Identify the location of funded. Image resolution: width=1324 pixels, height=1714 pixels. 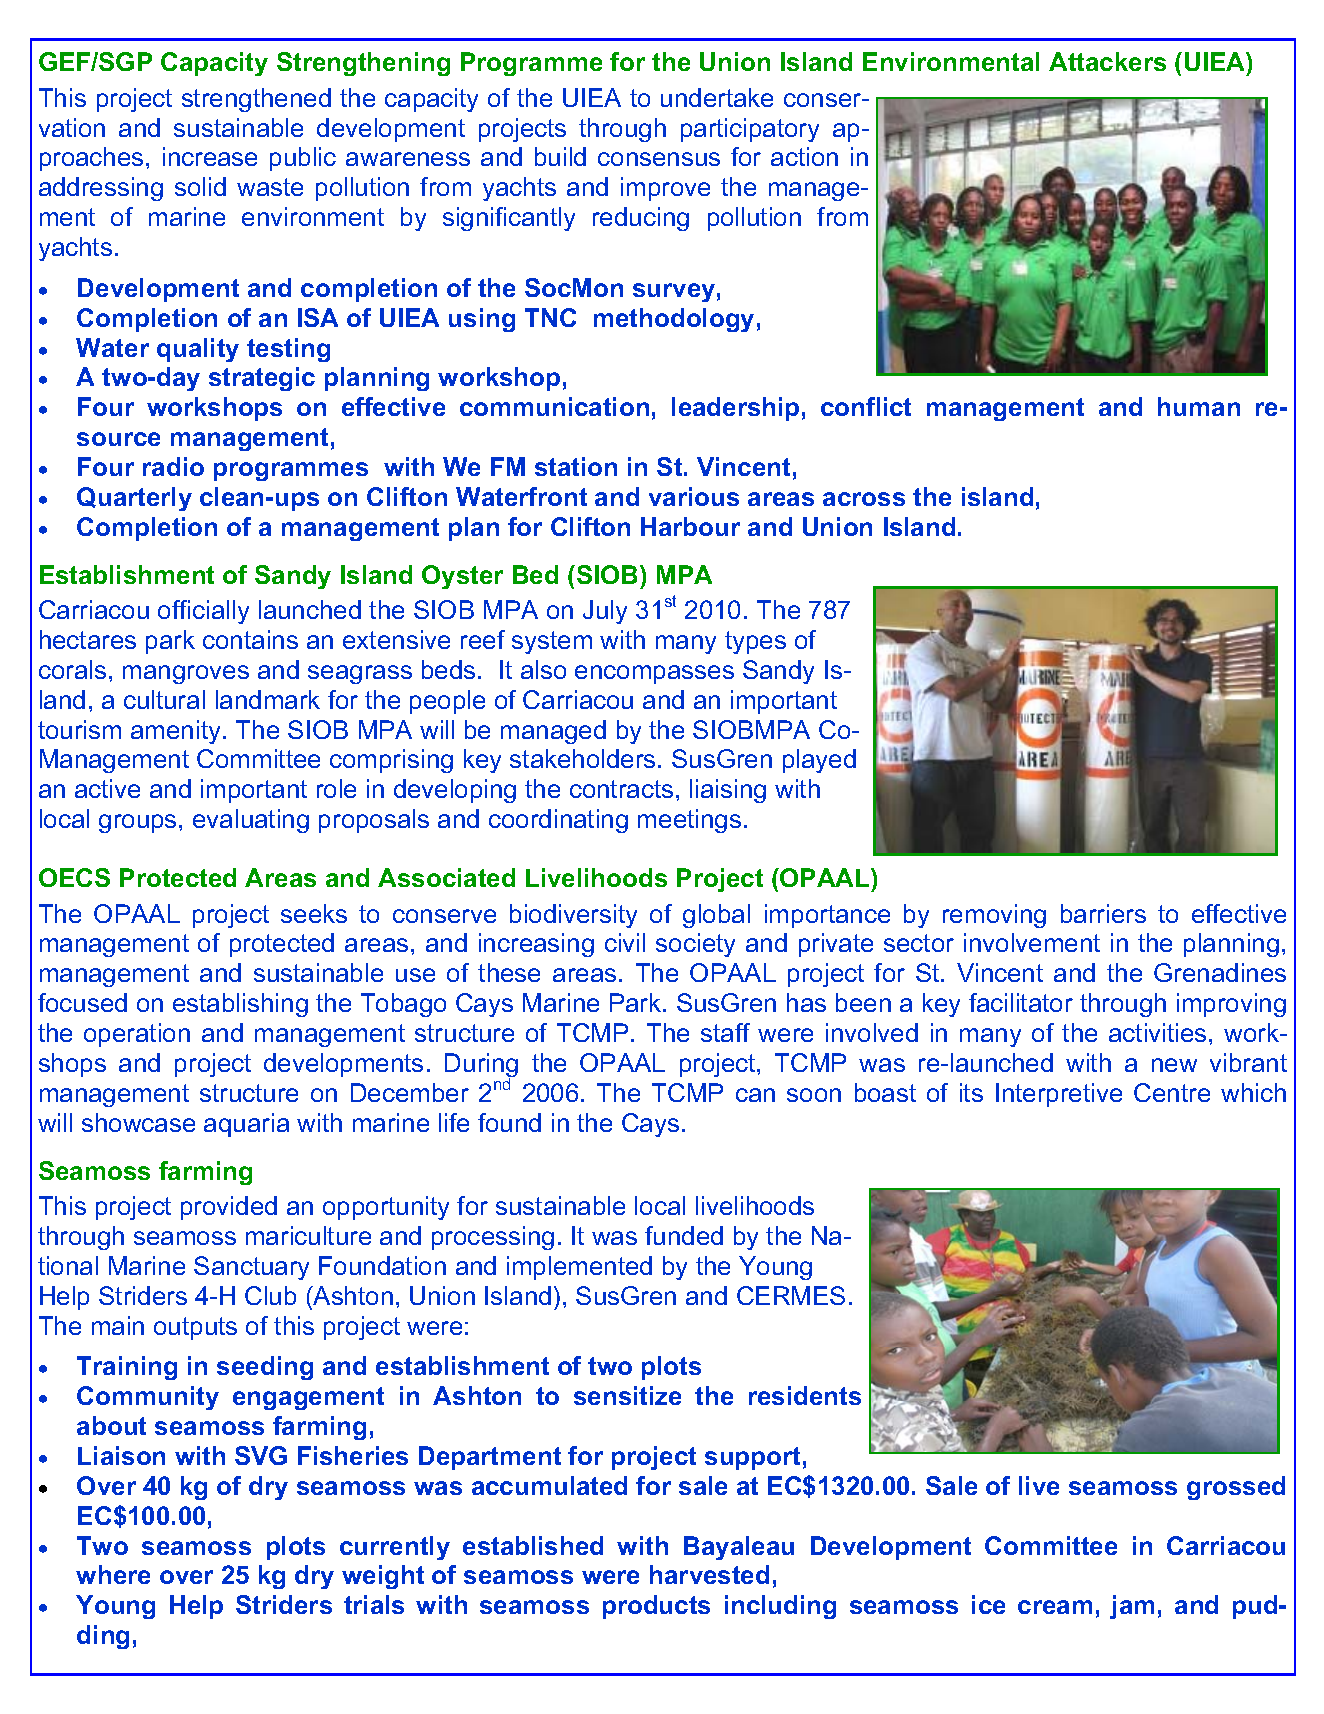
(684, 1235).
